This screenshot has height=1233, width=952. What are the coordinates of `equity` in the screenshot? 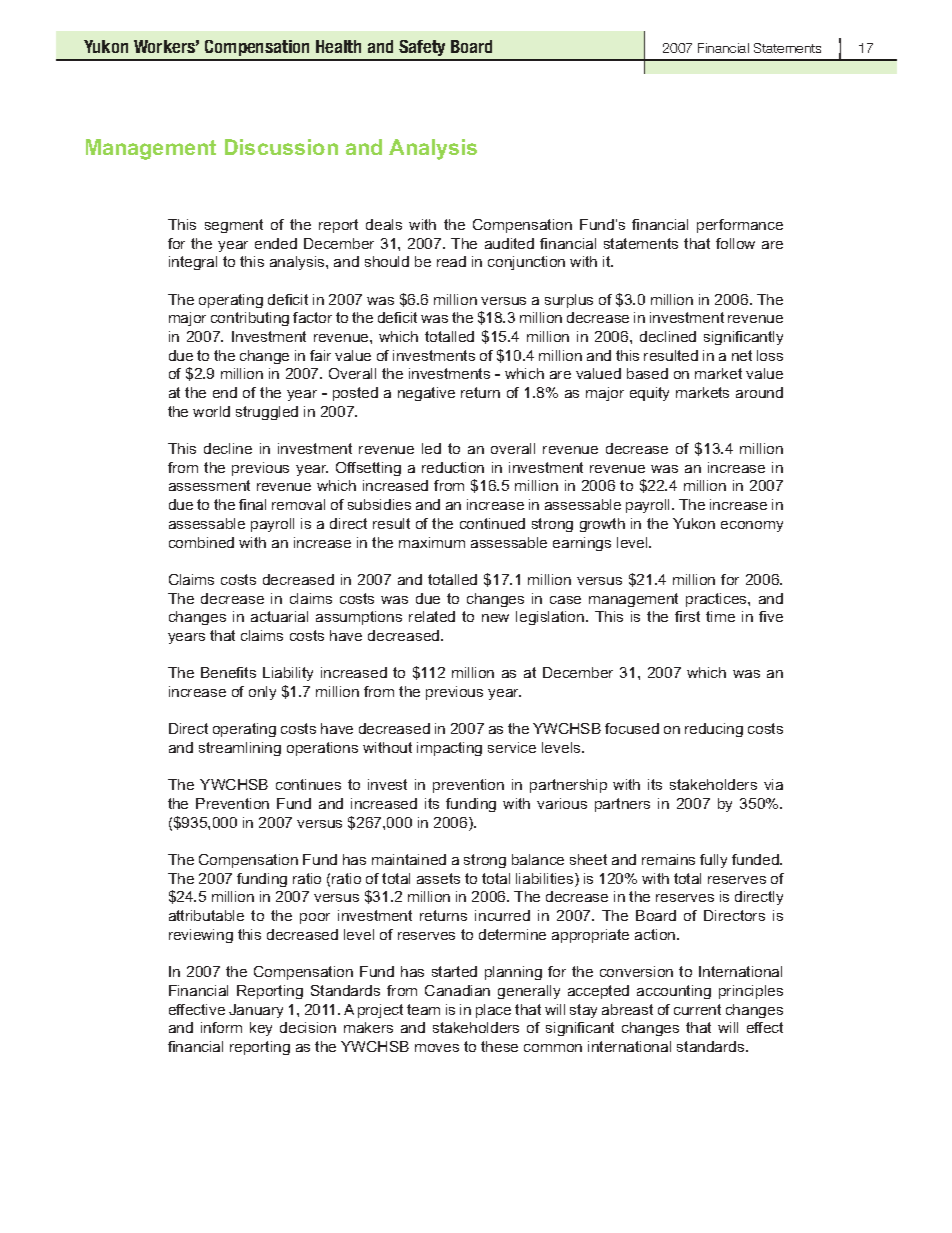 It's located at (649, 394).
